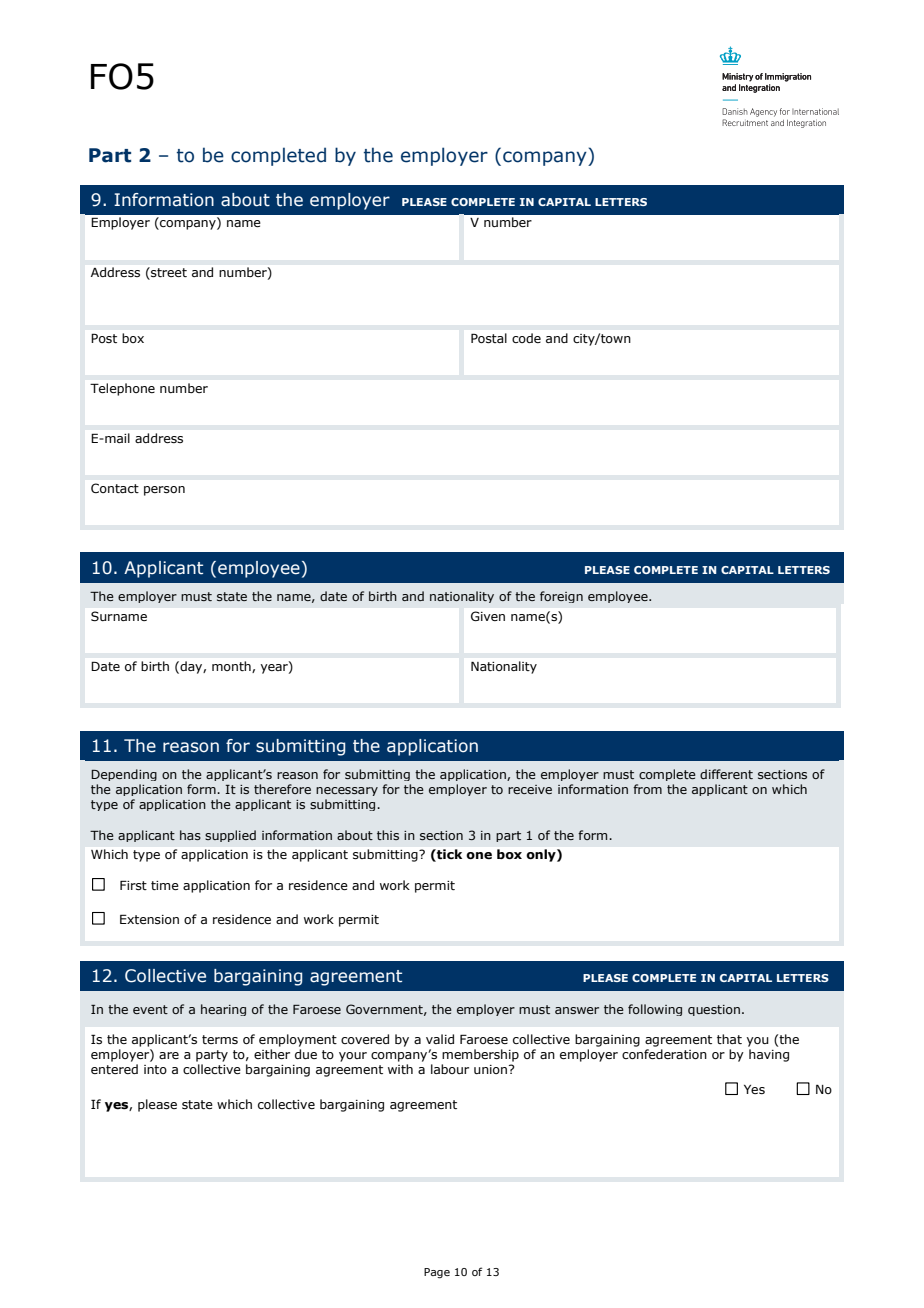  I want to click on question, so click(714, 1010).
